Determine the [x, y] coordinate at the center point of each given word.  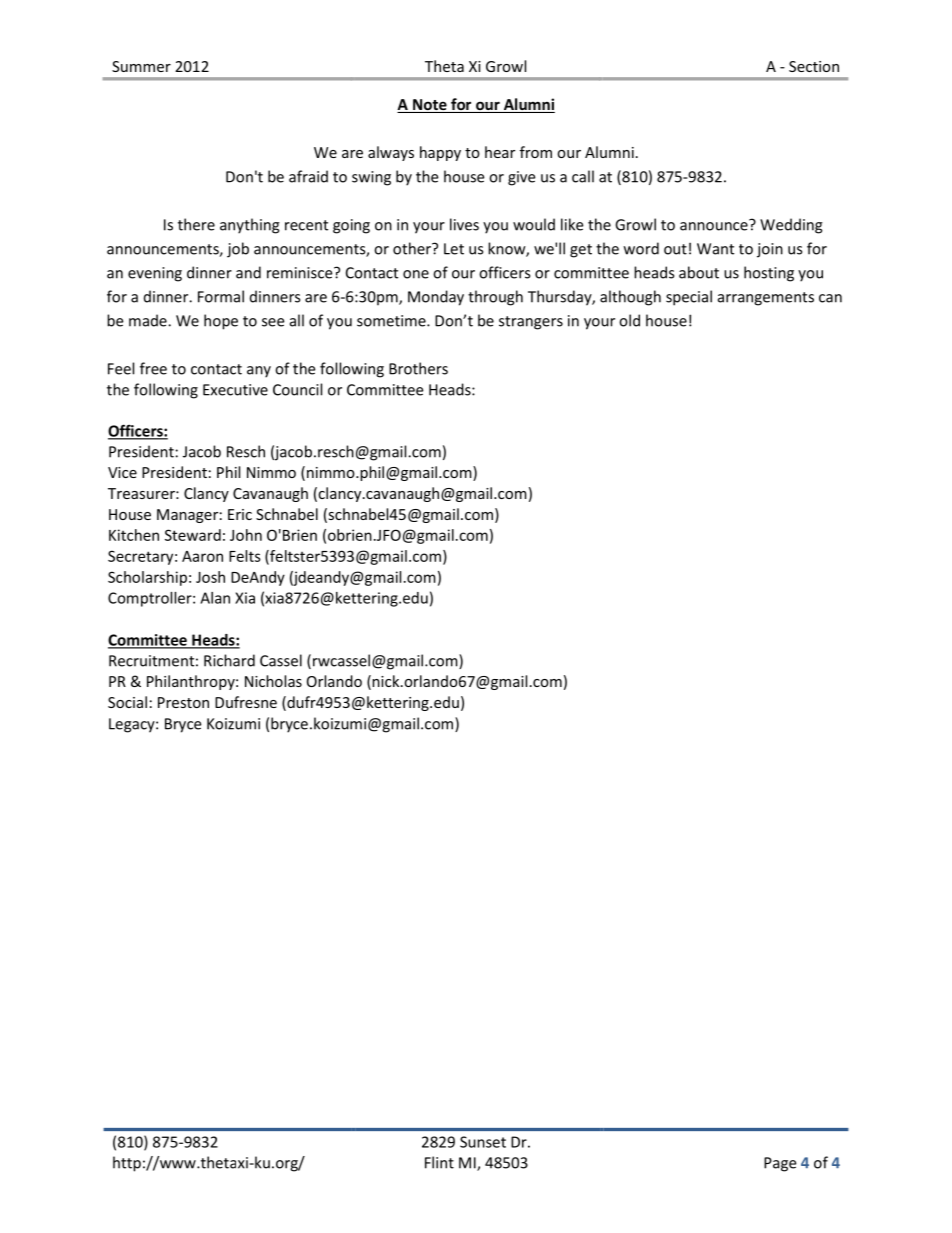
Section [814, 66]
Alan [215, 598]
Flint [439, 1162]
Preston [183, 702]
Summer [141, 66]
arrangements [766, 299]
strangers [531, 323]
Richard [229, 660]
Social [127, 702]
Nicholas [273, 681]
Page [780, 1164]
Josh [210, 577]
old [629, 320]
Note [430, 106]
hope [221, 322]
